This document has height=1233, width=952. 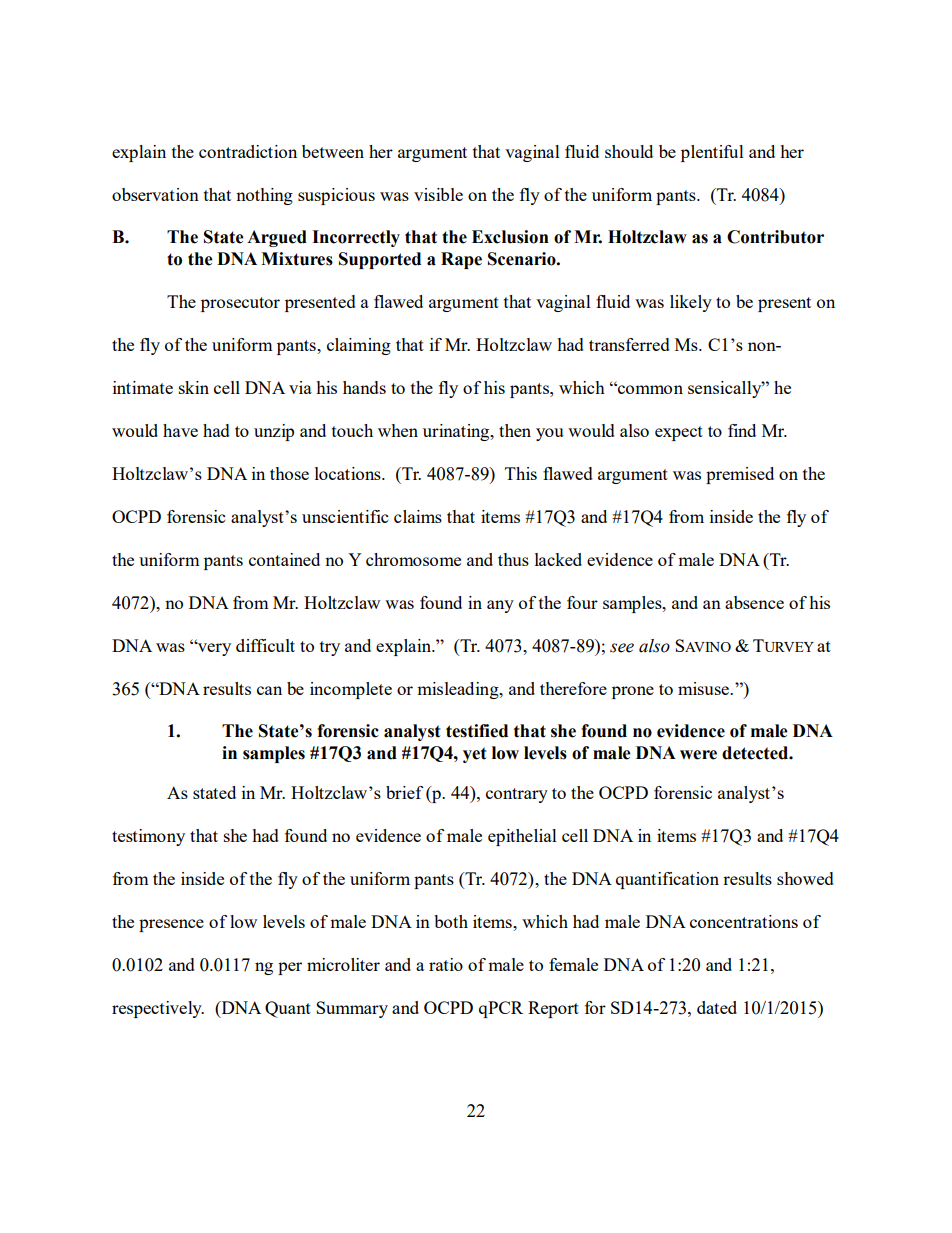 I want to click on absence, so click(x=754, y=602).
